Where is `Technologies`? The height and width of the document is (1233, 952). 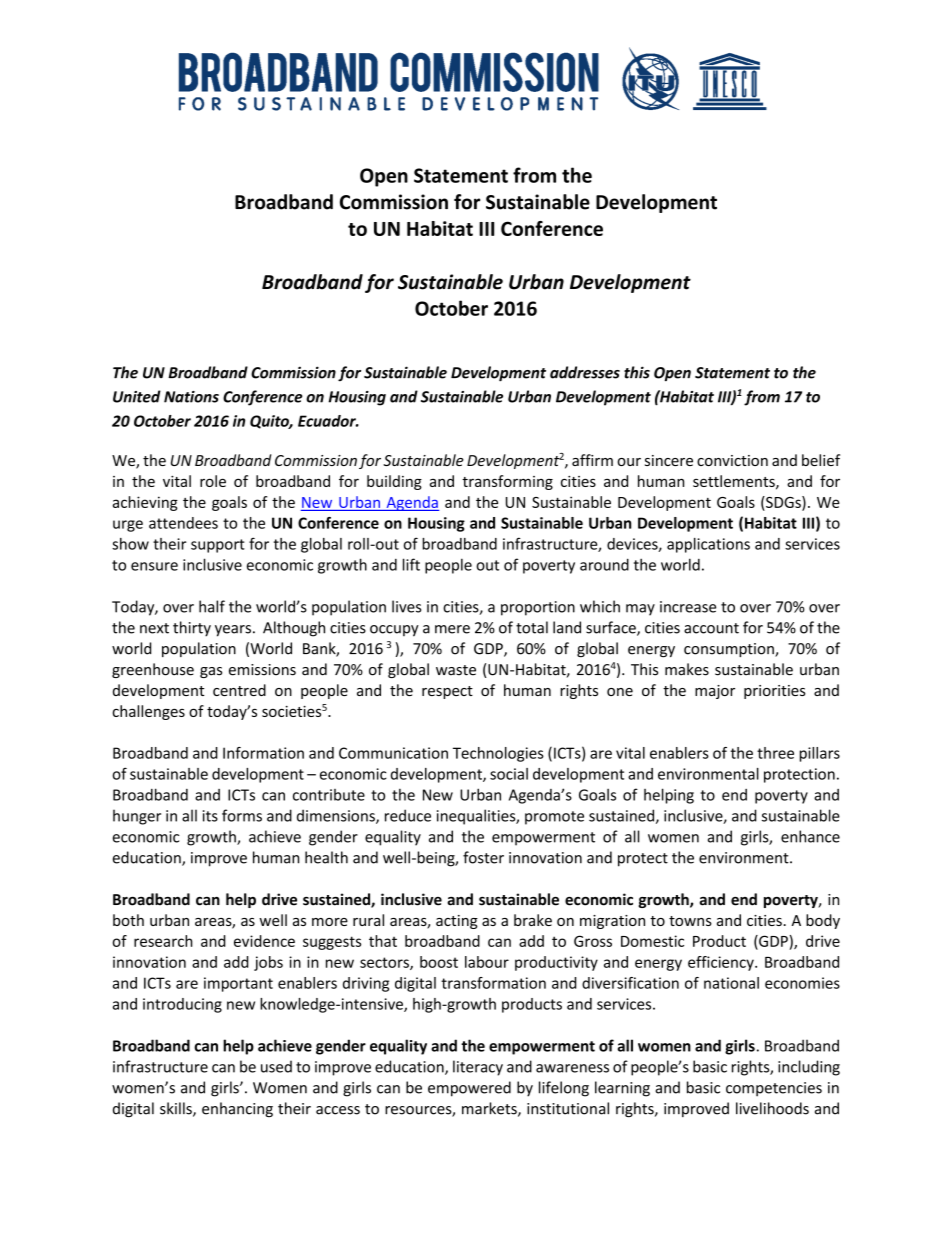 Technologies is located at coordinates (498, 754).
